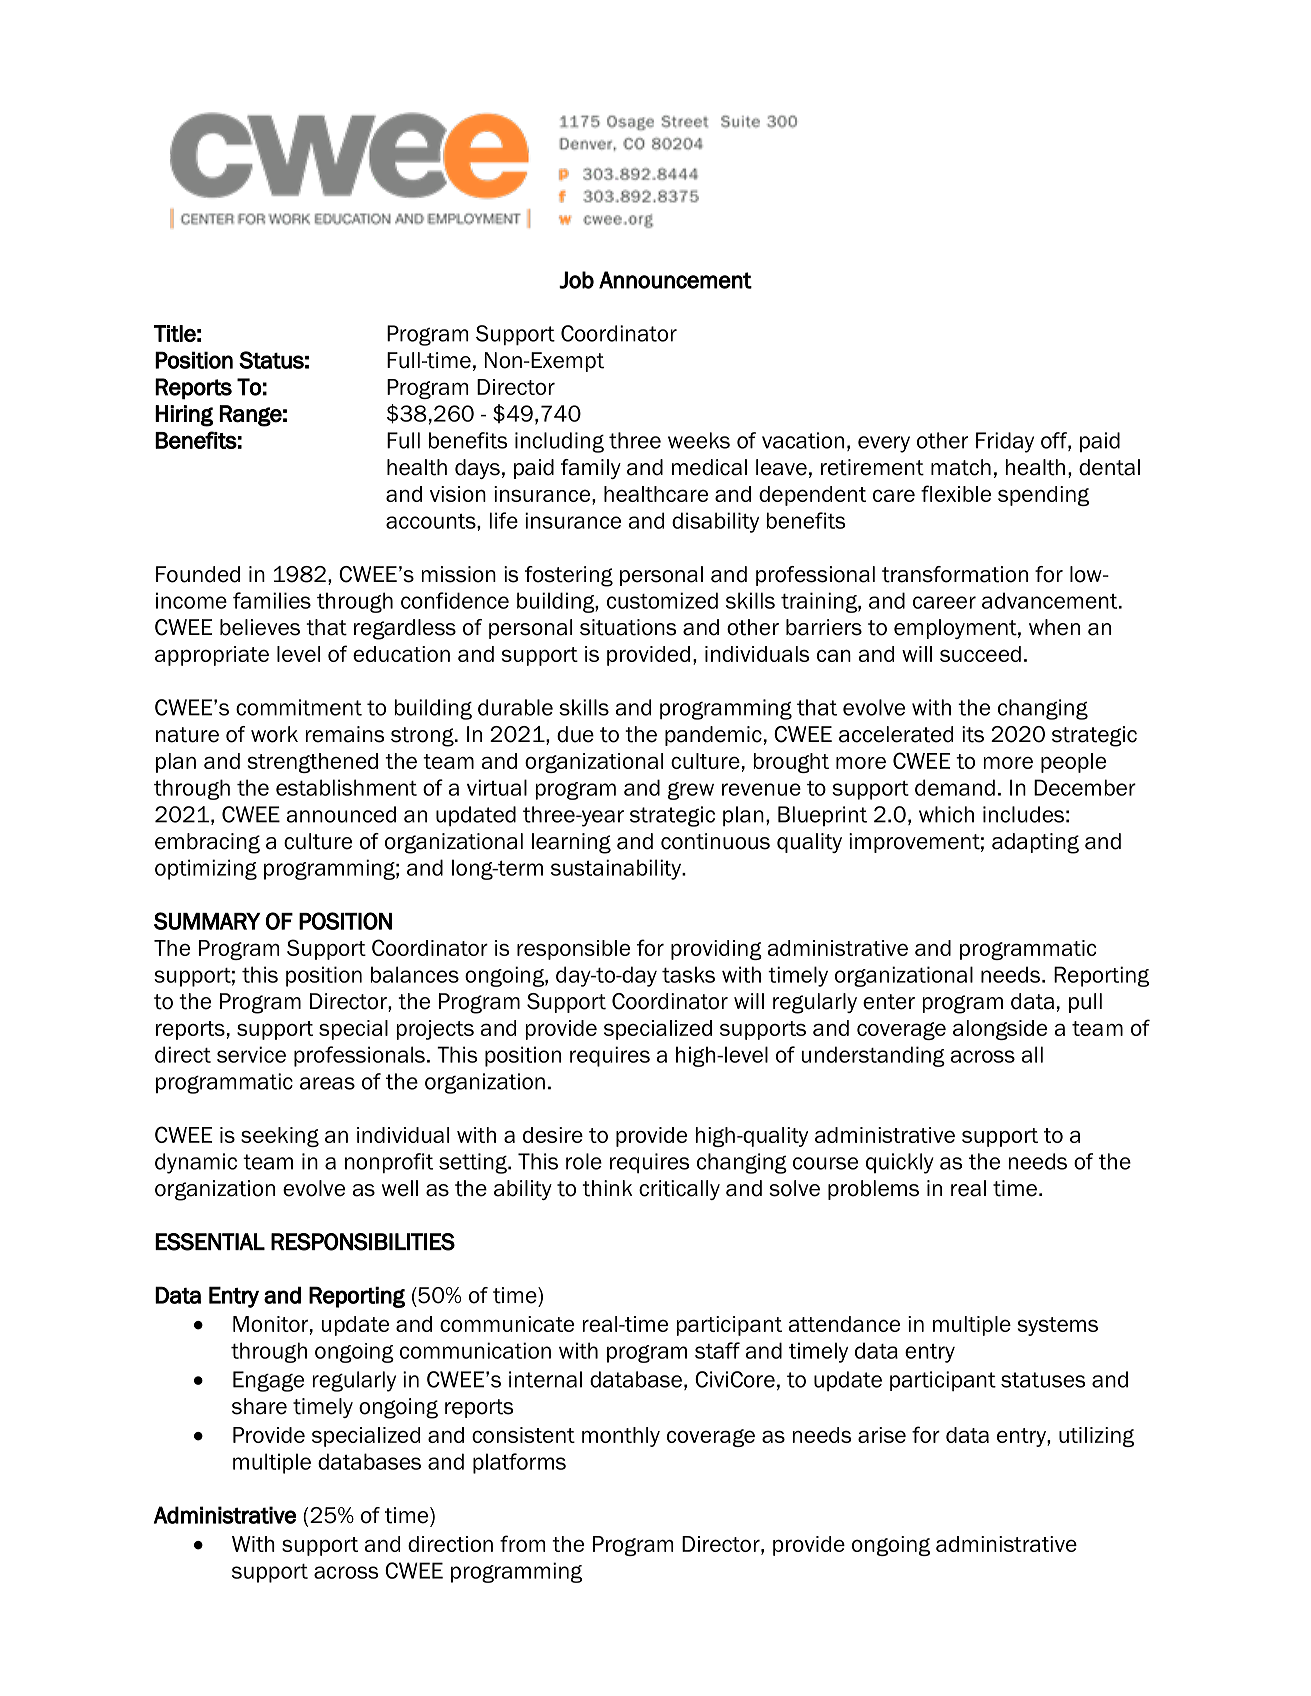 The height and width of the image is (1696, 1311). Describe the element at coordinates (259, 1406) in the image. I see `share` at that location.
